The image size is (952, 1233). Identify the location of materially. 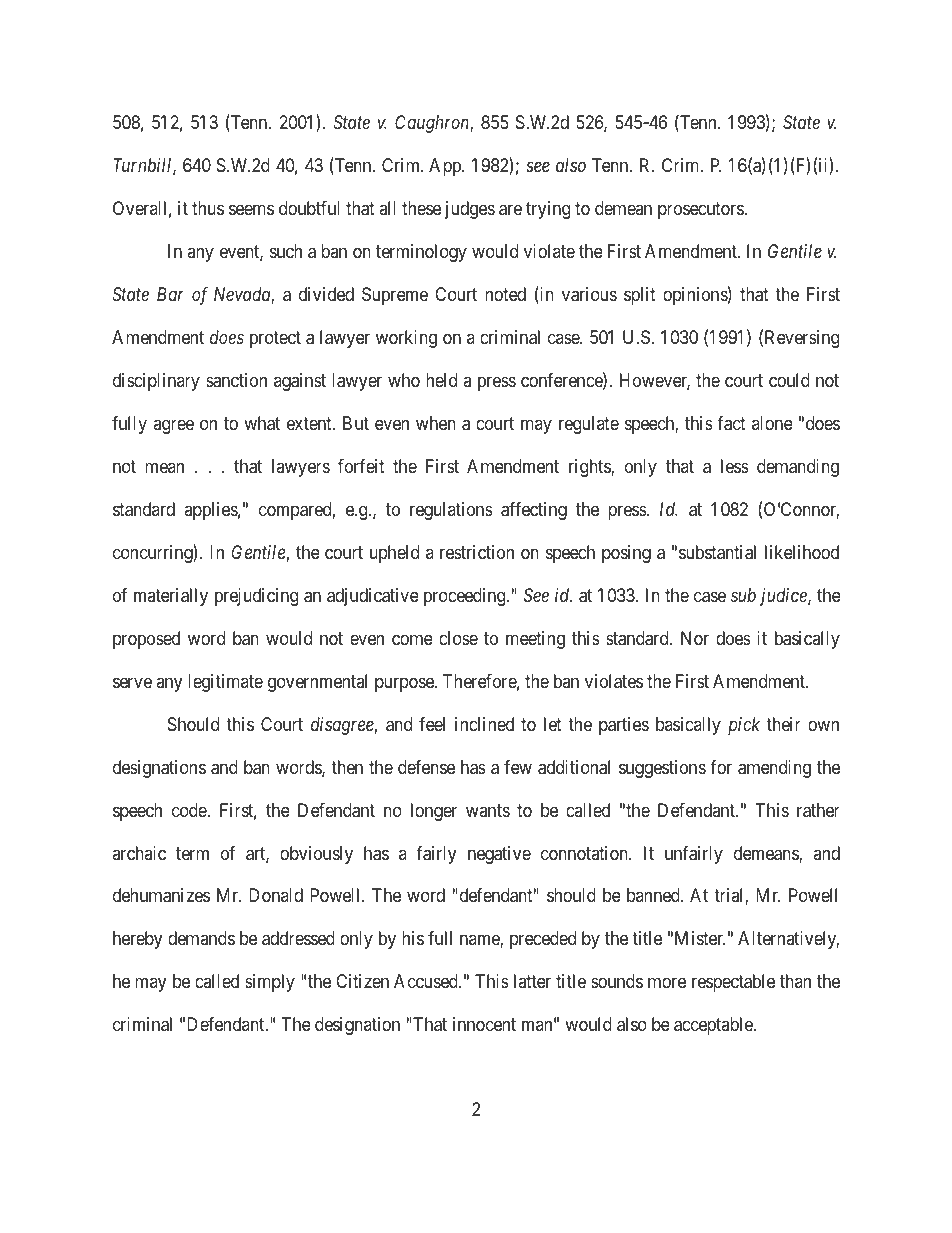
(171, 597).
